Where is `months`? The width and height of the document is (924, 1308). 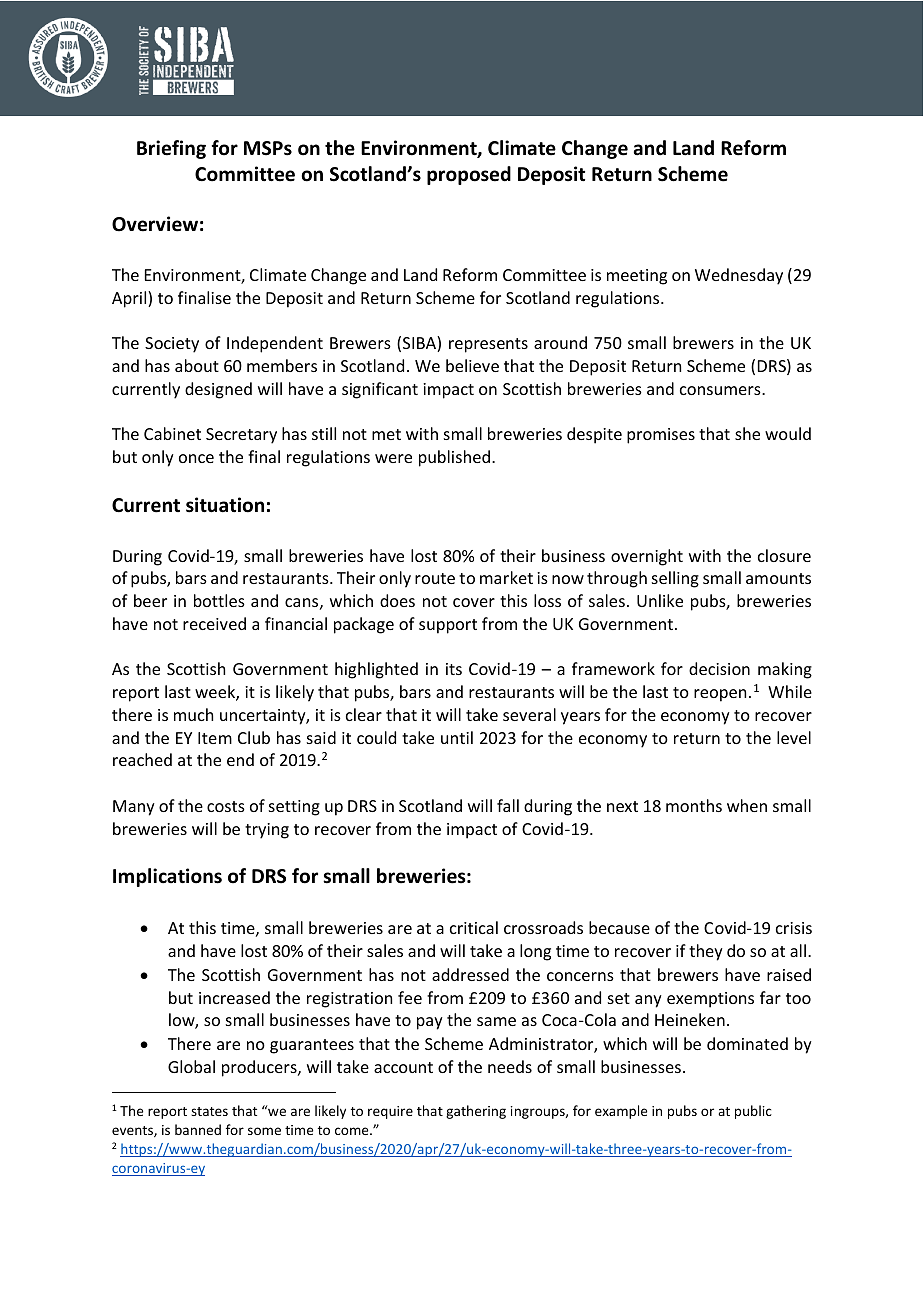
months is located at coordinates (694, 805).
